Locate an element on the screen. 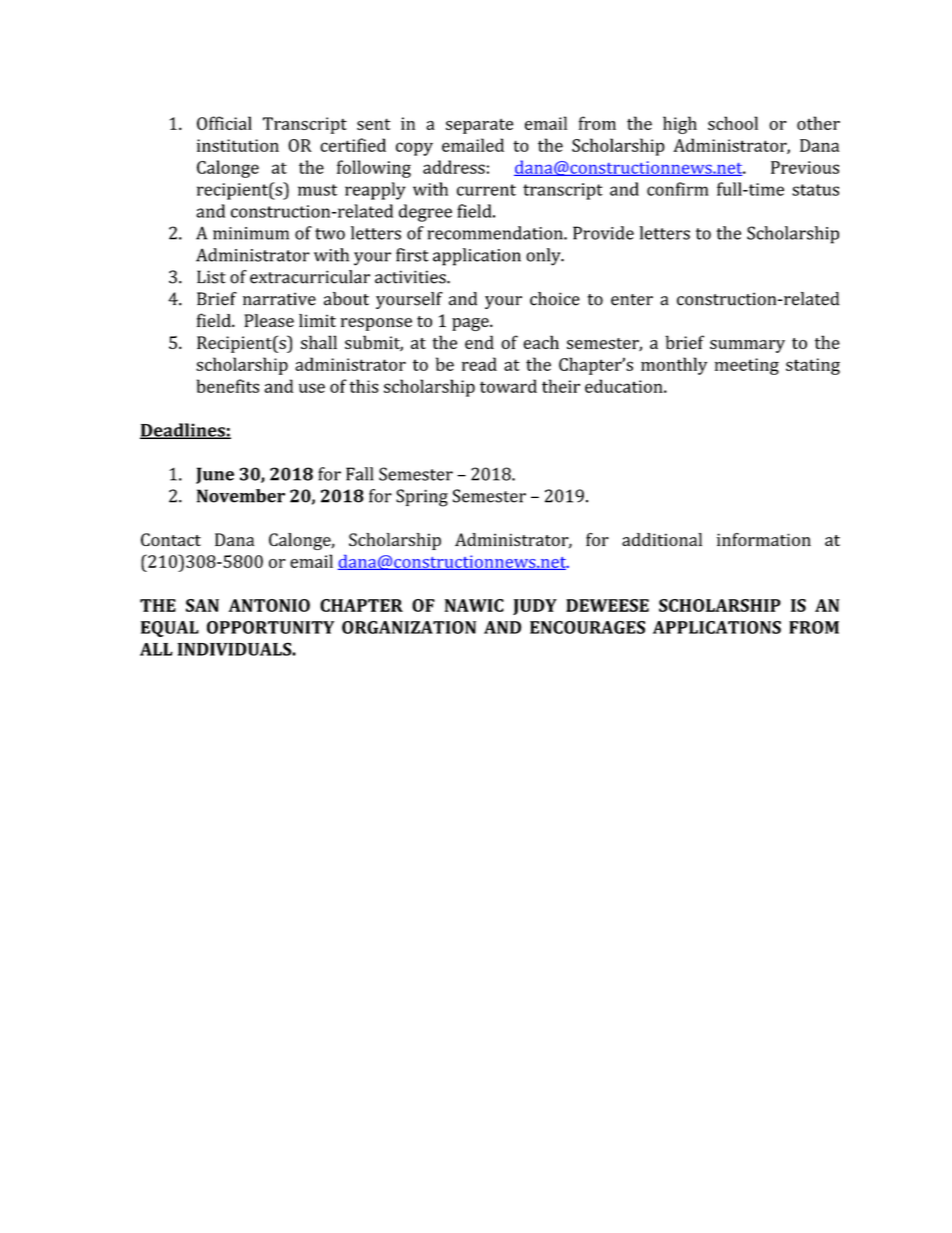 This screenshot has height=1233, width=952. separate is located at coordinates (479, 126).
